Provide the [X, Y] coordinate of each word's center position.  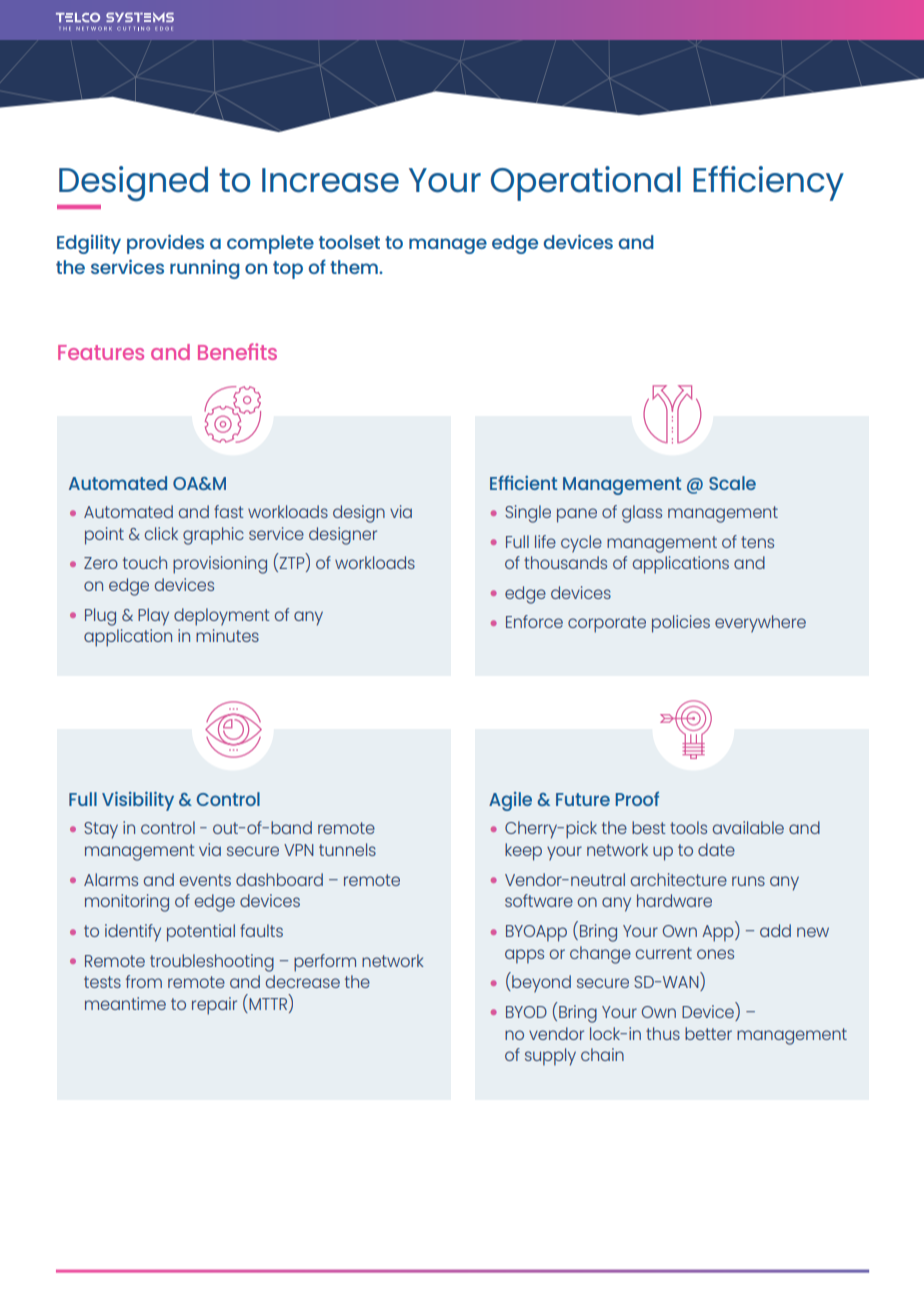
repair [214, 1006]
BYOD [526, 1012]
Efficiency [768, 183]
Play [153, 617]
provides [165, 244]
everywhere [760, 624]
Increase [330, 180]
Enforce [534, 621]
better [708, 1033]
